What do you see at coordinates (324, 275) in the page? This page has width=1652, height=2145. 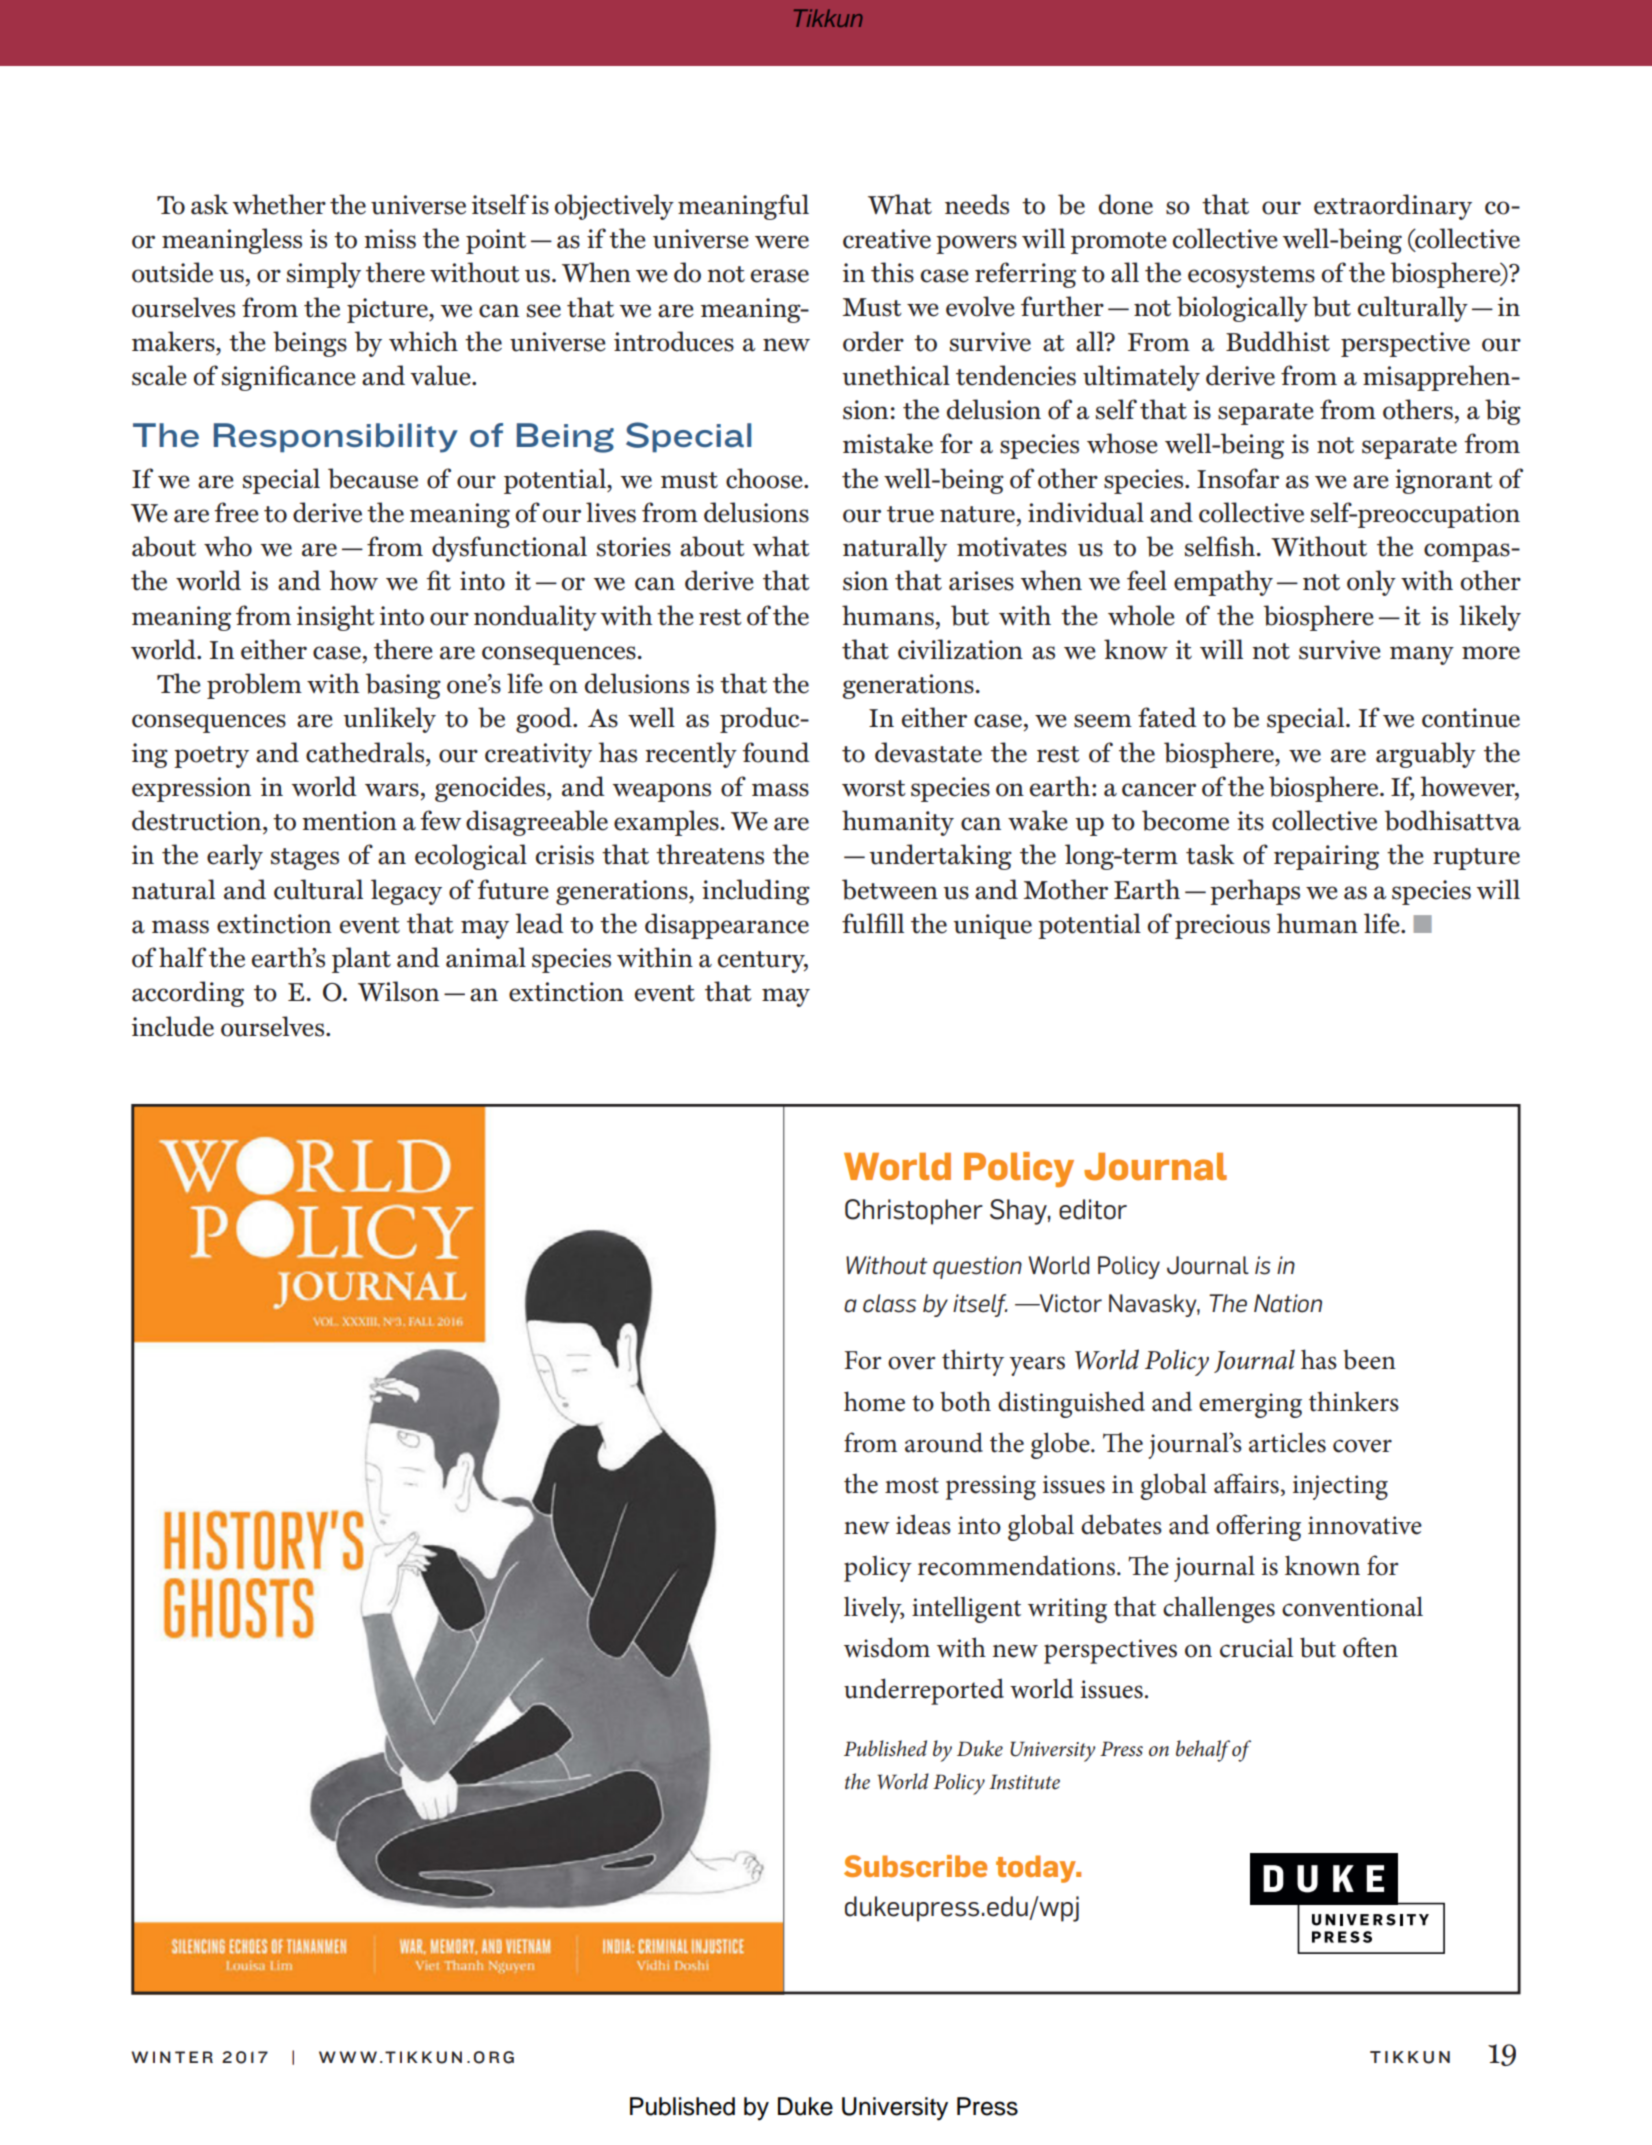 I see `simply` at bounding box center [324, 275].
